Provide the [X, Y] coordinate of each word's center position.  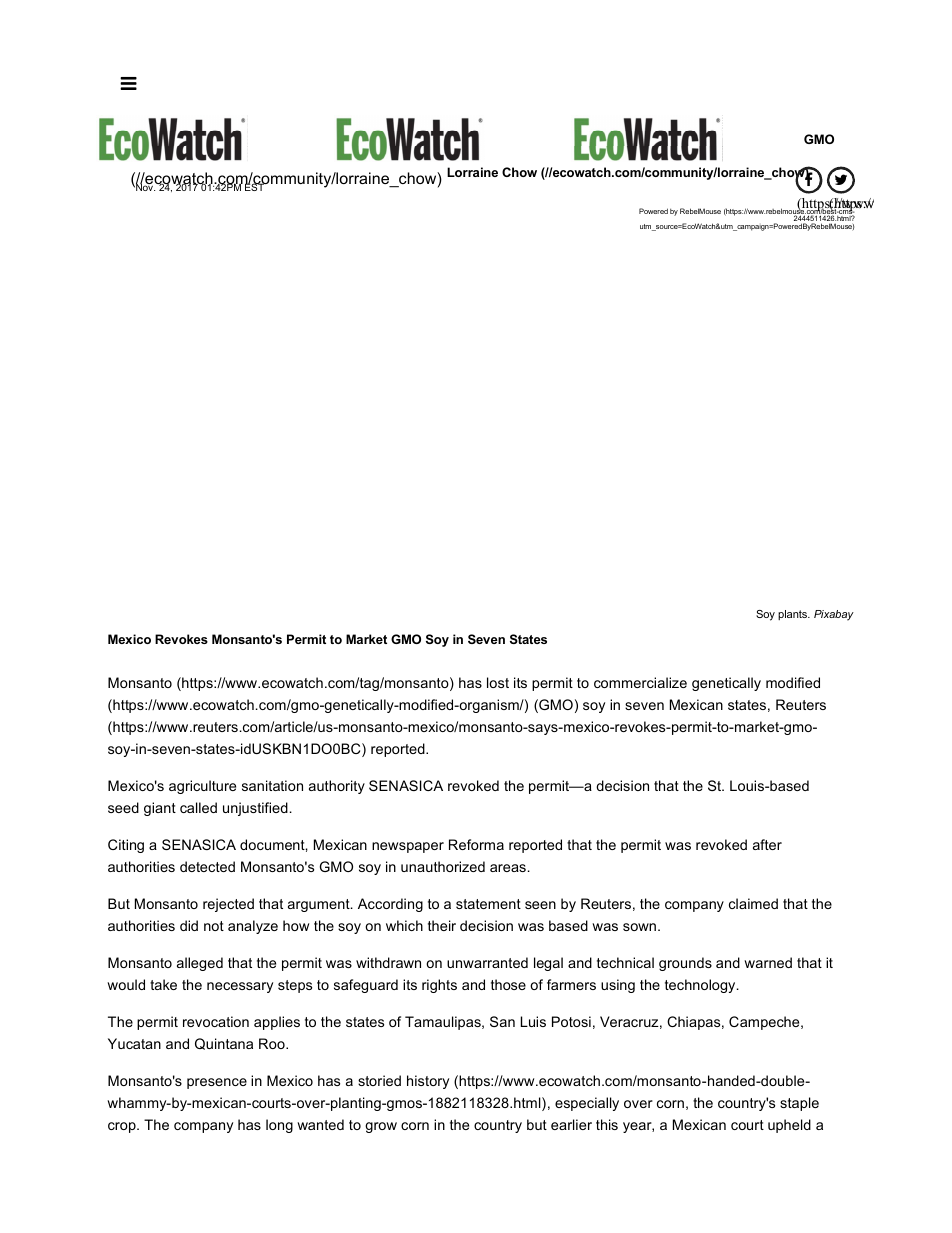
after [767, 844]
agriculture [202, 787]
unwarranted [487, 962]
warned [768, 962]
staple [799, 1104]
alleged [200, 964]
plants [794, 615]
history [428, 1082]
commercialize [640, 682]
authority [337, 787]
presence [217, 1083]
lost [498, 682]
